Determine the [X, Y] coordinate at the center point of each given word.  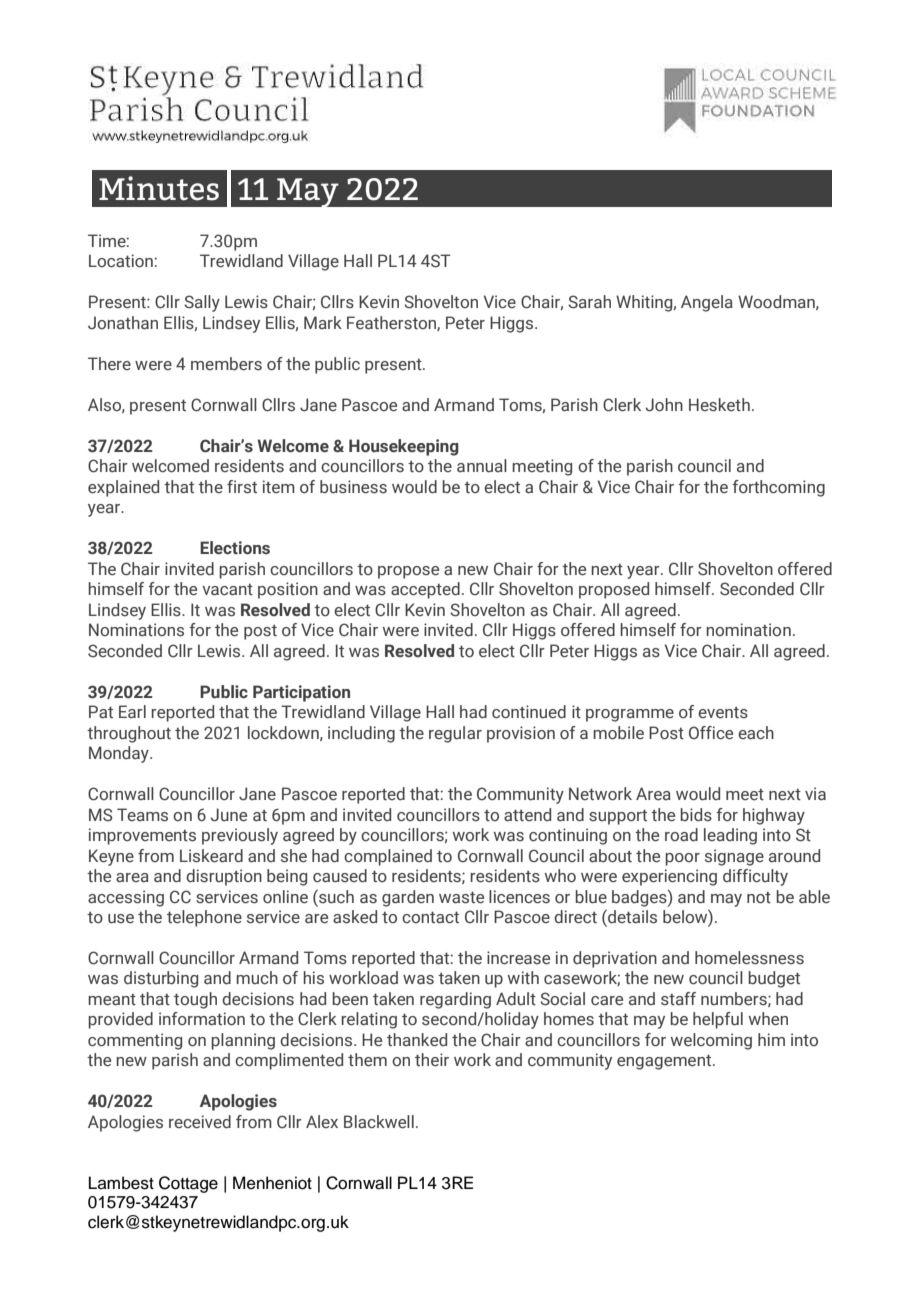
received [200, 1122]
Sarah [589, 302]
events [723, 713]
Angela [707, 303]
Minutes [159, 188]
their [432, 1060]
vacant [227, 590]
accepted [425, 590]
